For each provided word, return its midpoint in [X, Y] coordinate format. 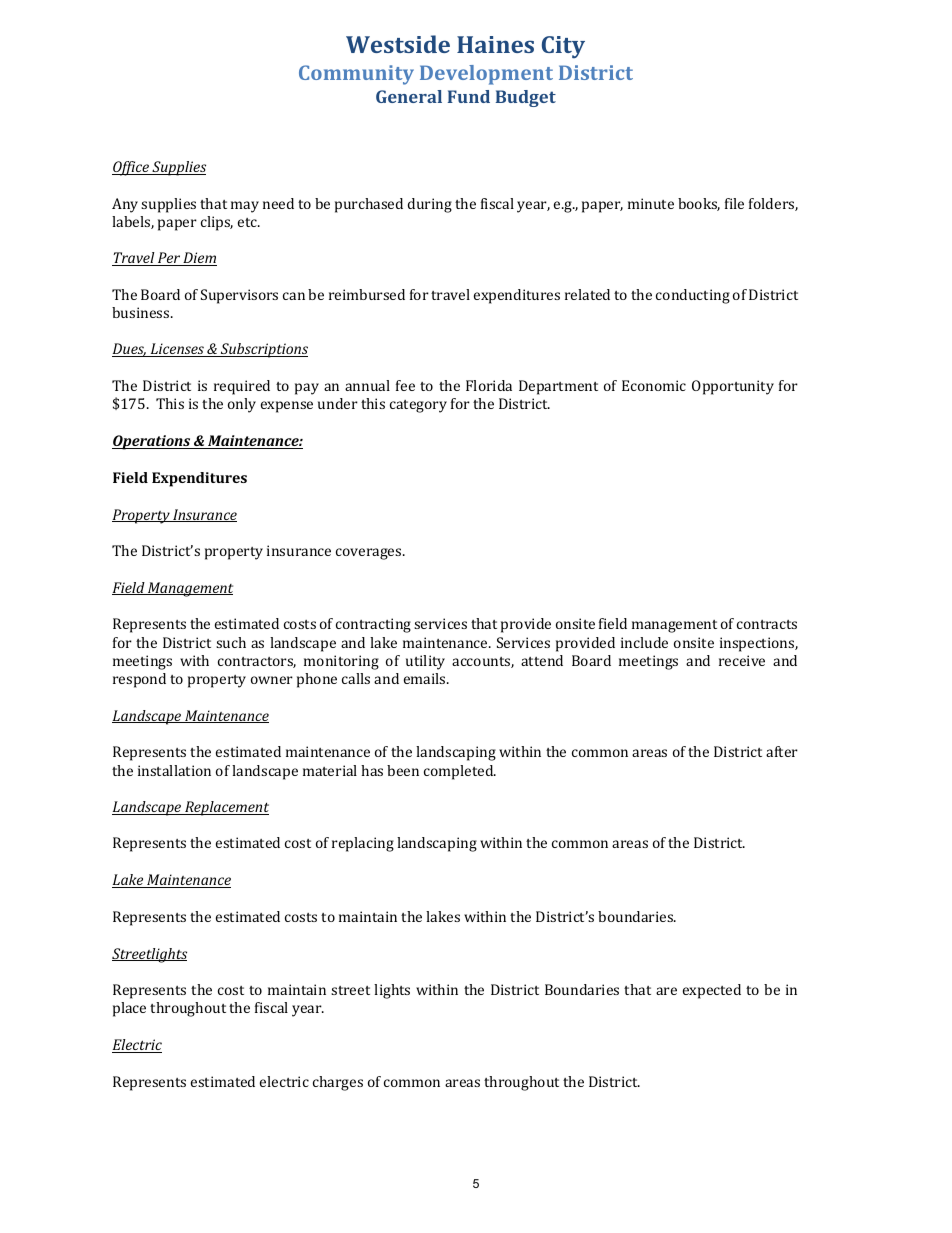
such [231, 642]
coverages [370, 554]
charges [338, 1083]
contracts [767, 624]
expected [712, 991]
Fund [469, 96]
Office [131, 168]
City [563, 47]
